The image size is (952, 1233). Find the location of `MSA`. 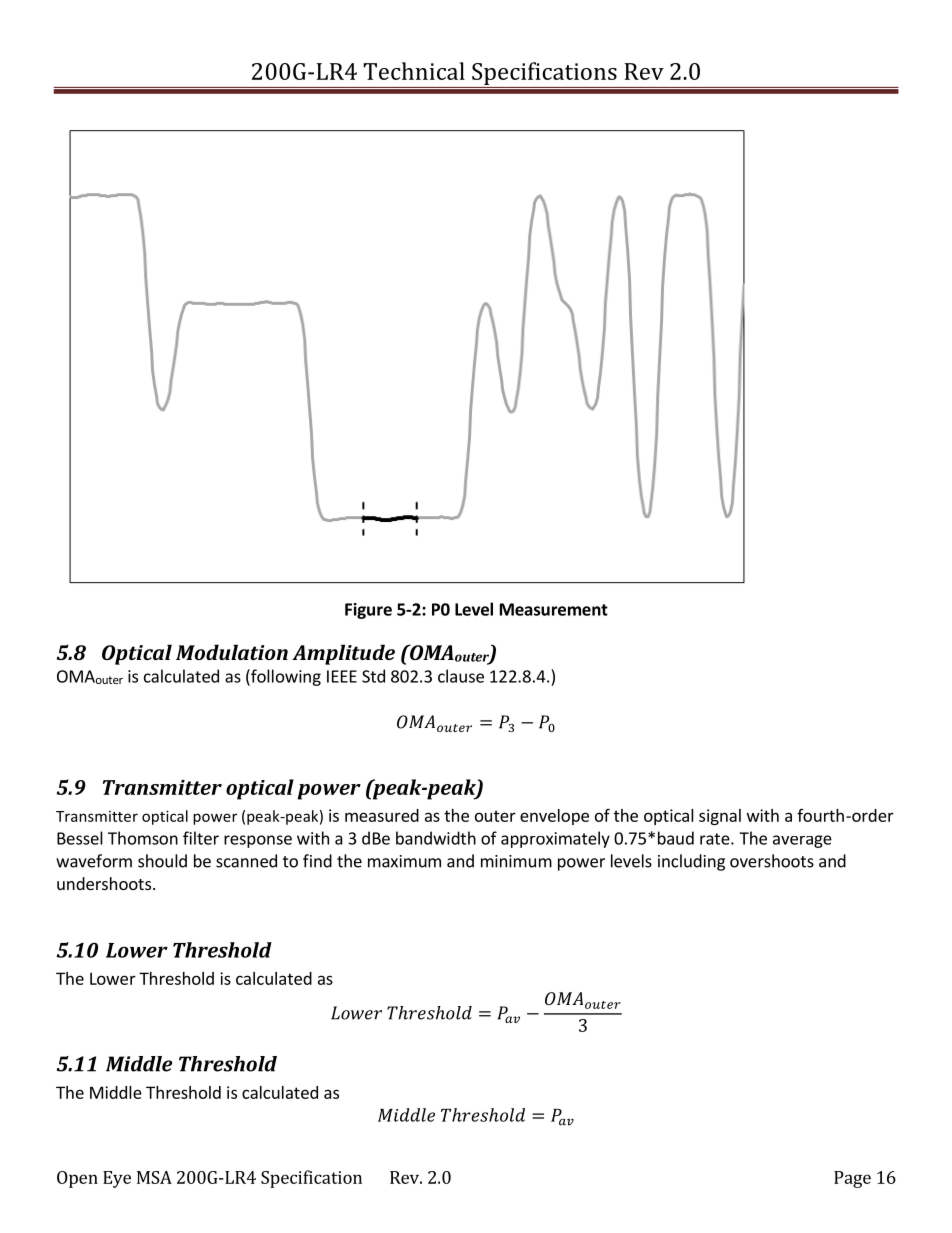

MSA is located at coordinates (154, 1177).
